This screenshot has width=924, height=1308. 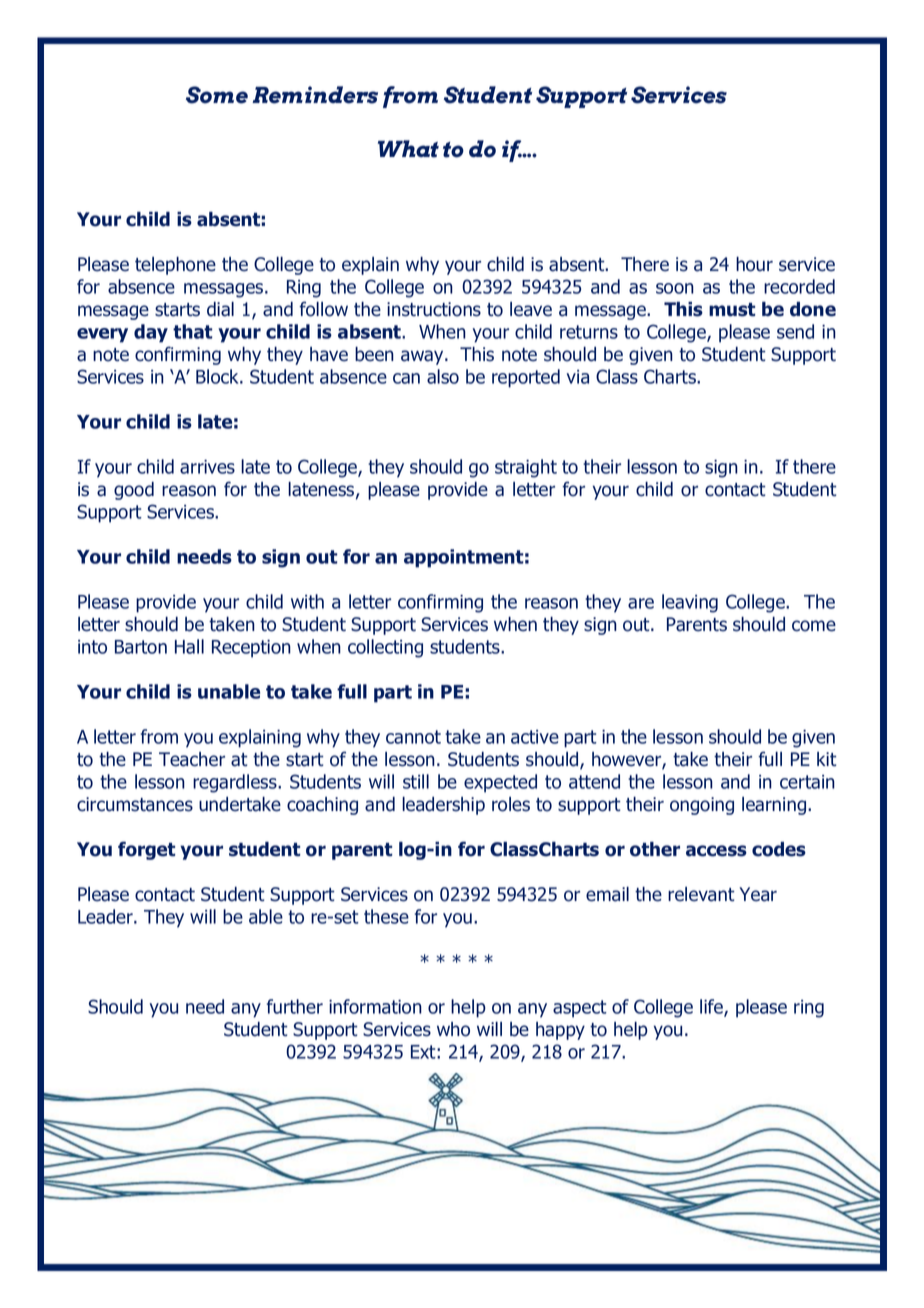 What do you see at coordinates (217, 95) in the screenshot?
I see `Some` at bounding box center [217, 95].
